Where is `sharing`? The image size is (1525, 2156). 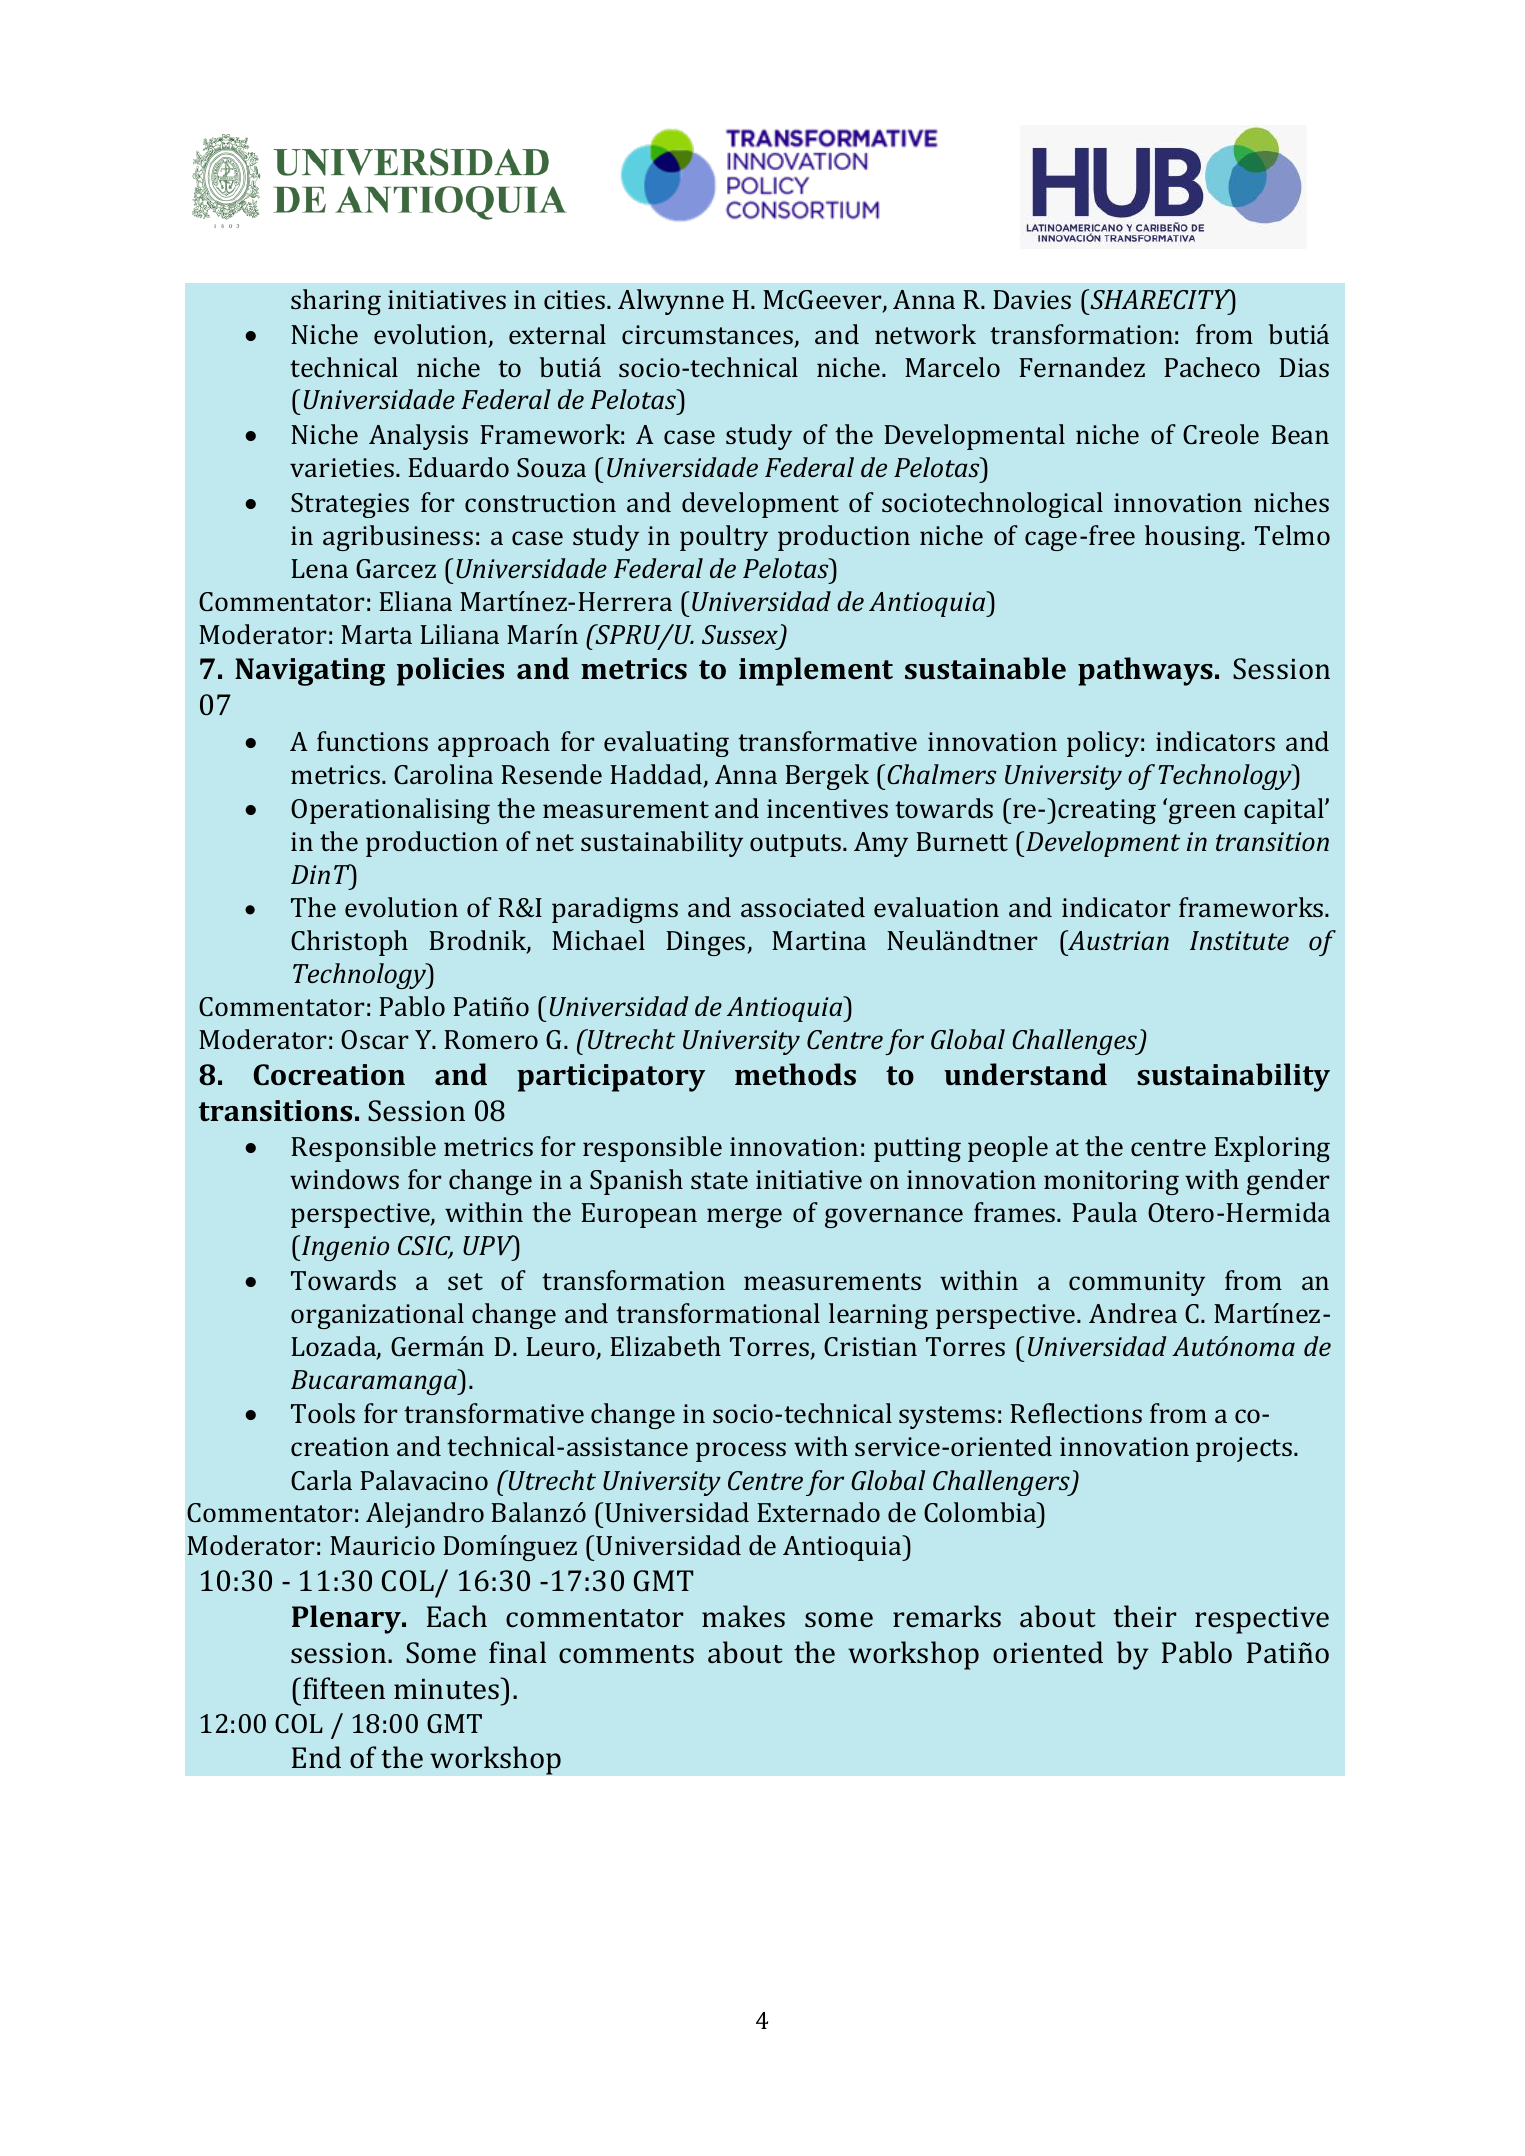 sharing is located at coordinates (336, 302).
